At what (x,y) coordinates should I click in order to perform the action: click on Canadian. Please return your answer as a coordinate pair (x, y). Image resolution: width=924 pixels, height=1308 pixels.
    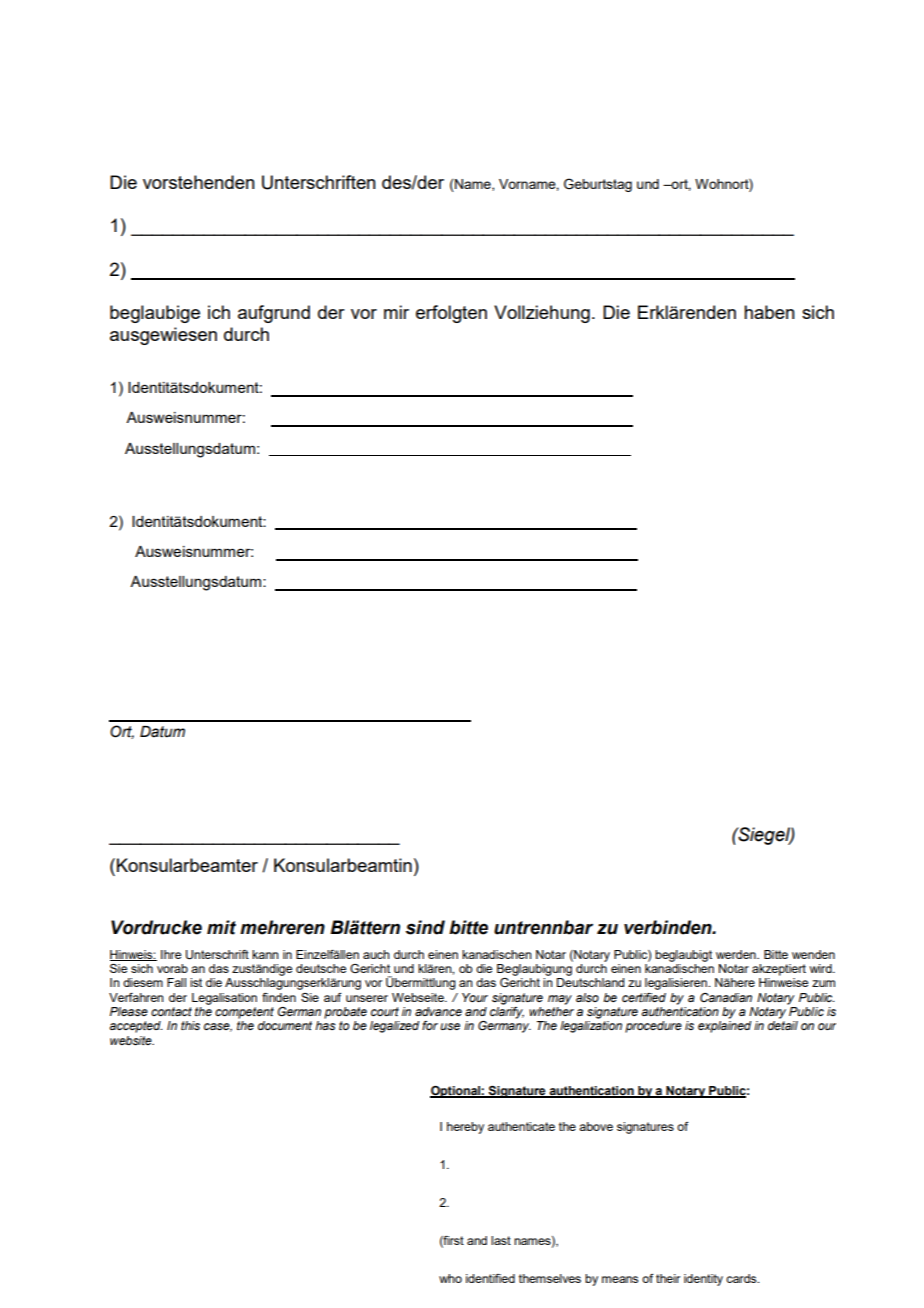
    Looking at the image, I should click on (726, 997).
